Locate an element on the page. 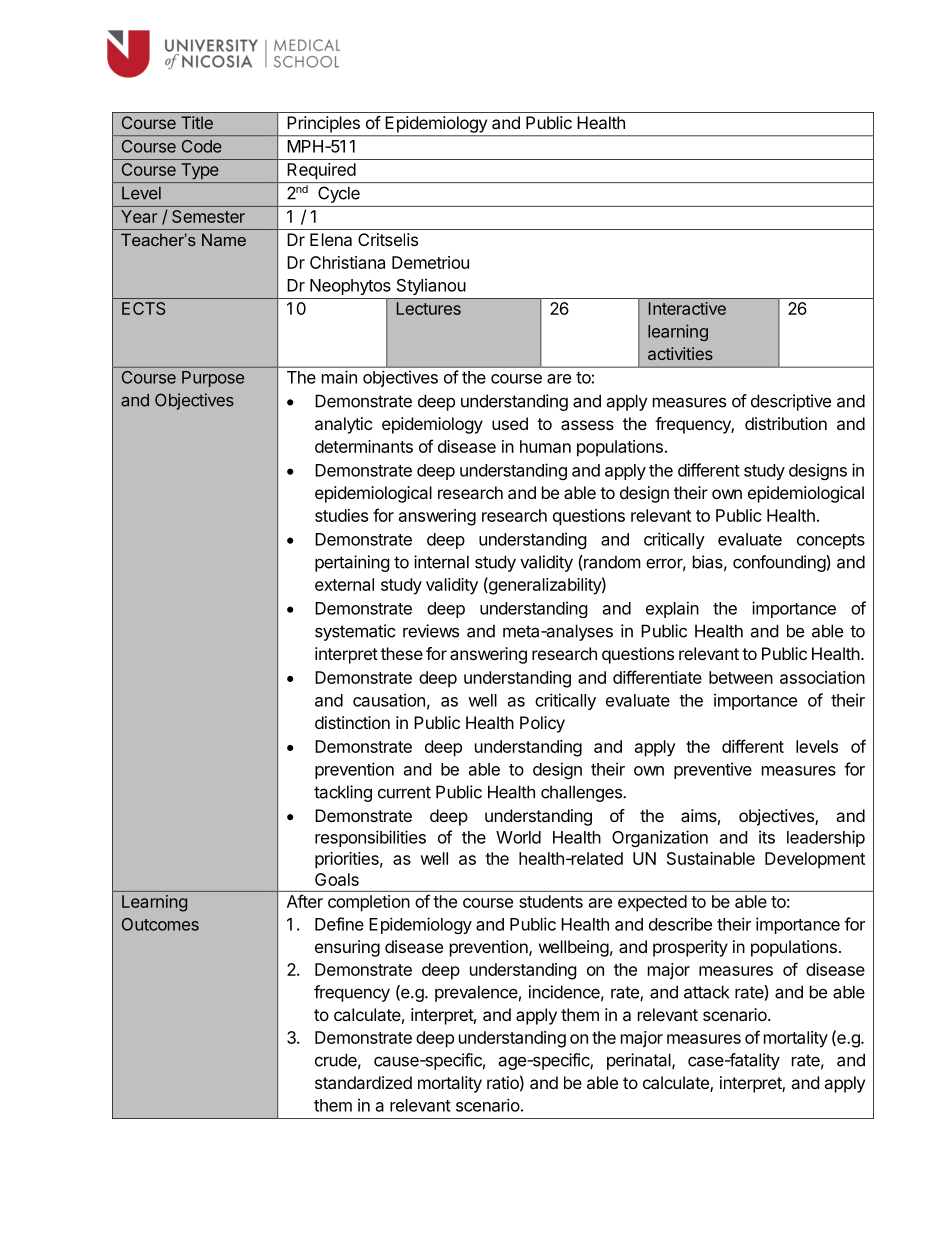  external is located at coordinates (344, 584).
